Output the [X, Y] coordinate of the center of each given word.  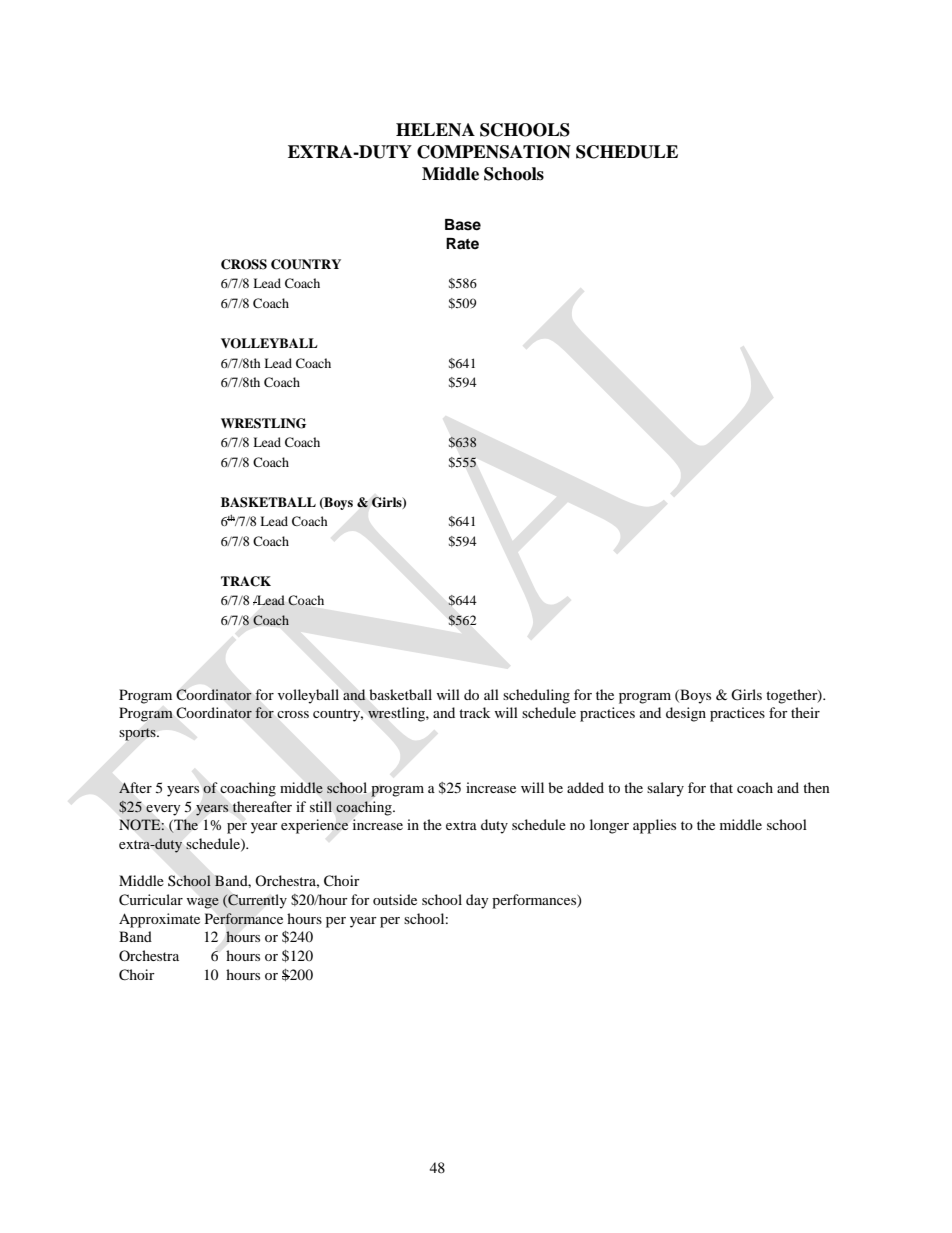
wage [202, 903]
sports [138, 734]
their [805, 712]
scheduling [536, 696]
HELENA [435, 130]
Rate [462, 243]
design [686, 714]
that [721, 787]
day [477, 901]
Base [463, 225]
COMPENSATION [494, 152]
